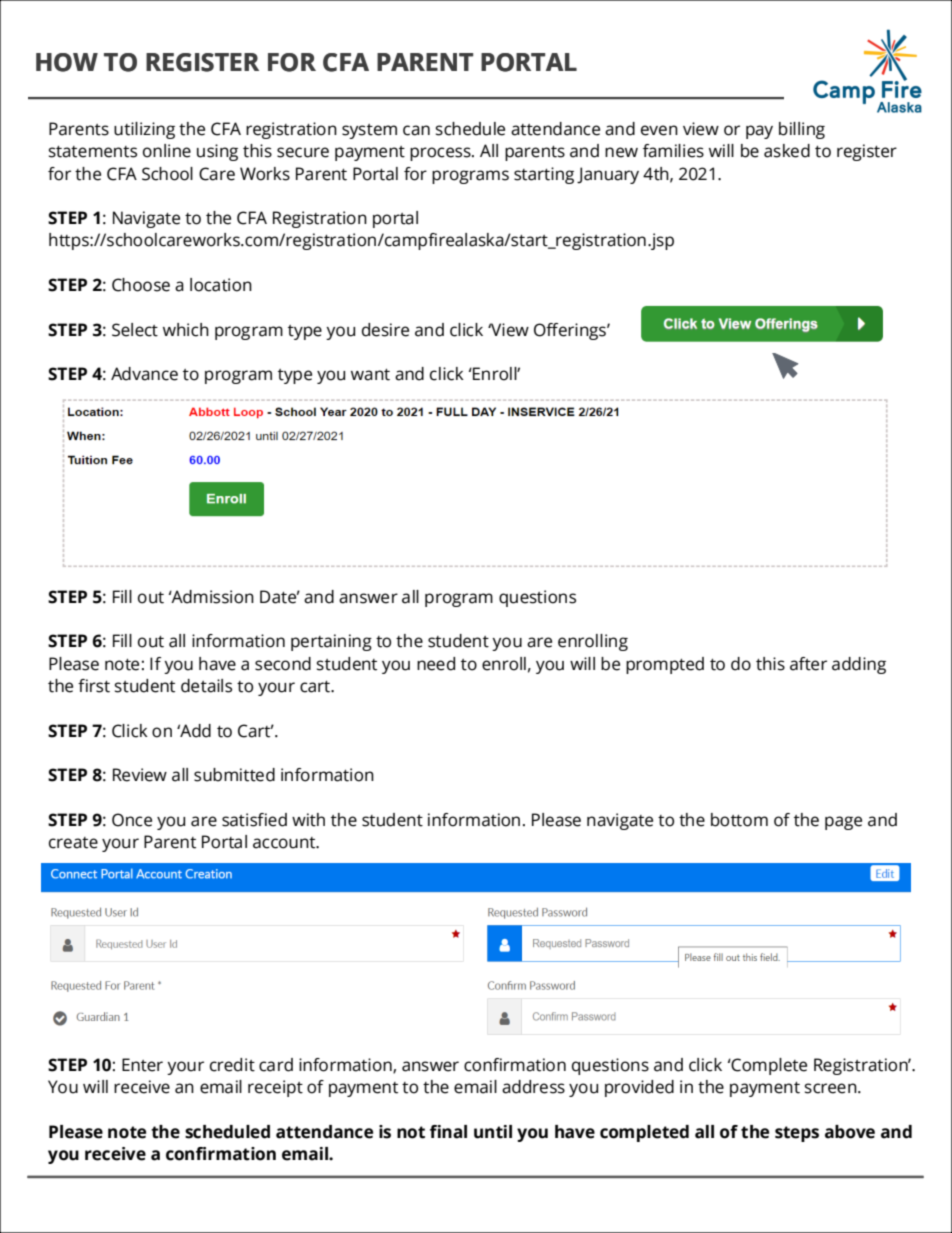  Describe the element at coordinates (416, 130) in the screenshot. I see `can` at that location.
